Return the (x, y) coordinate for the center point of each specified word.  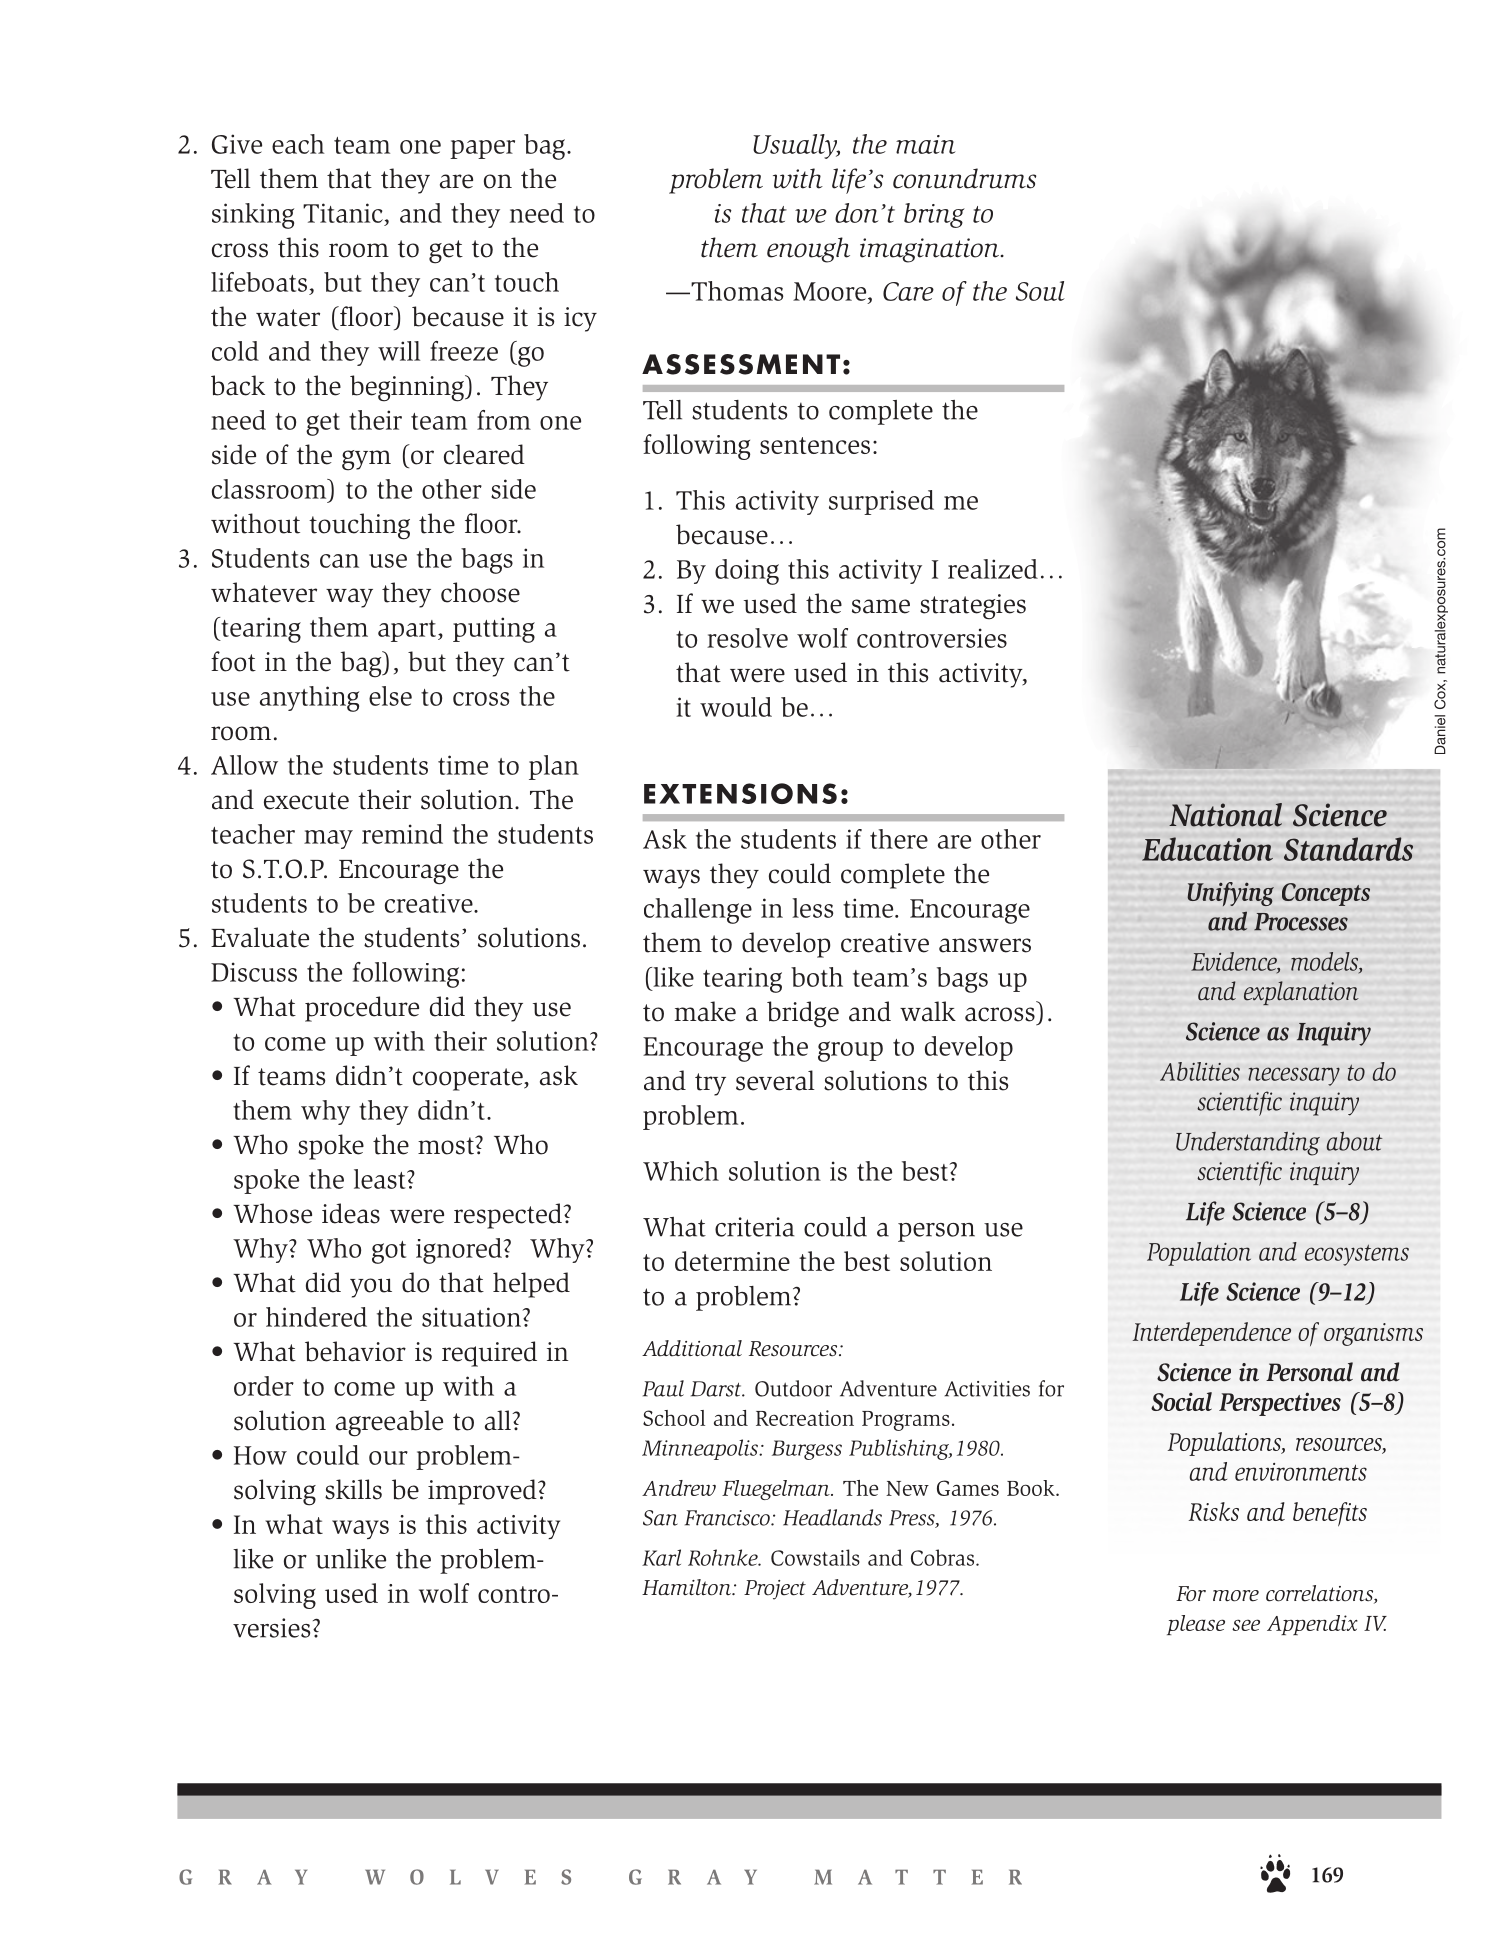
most (447, 1146)
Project (775, 1590)
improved (483, 1492)
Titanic (343, 213)
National (1225, 815)
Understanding (1248, 1144)
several (775, 1080)
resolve (747, 638)
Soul (1040, 291)
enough (808, 250)
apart (408, 631)
